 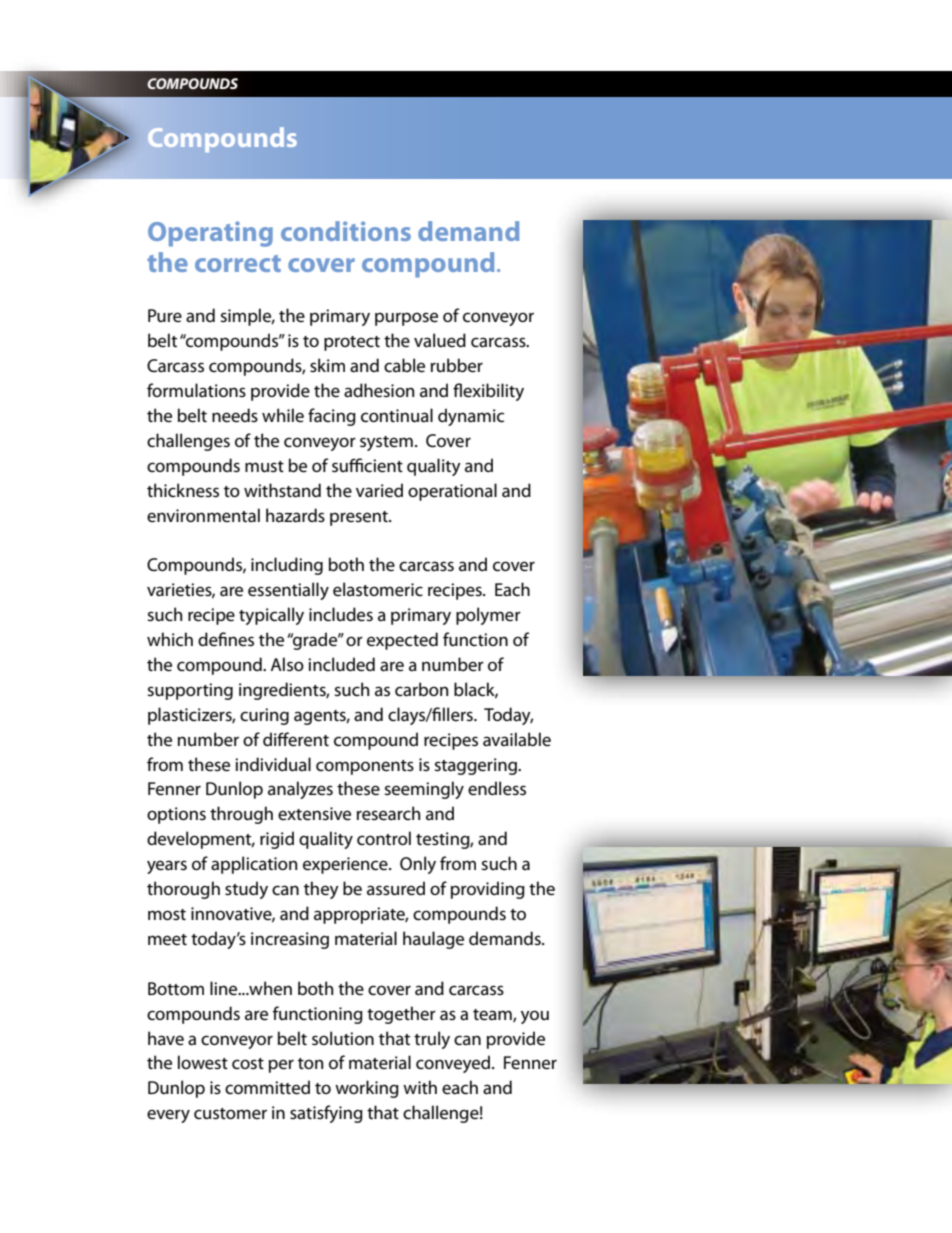 I want to click on supporting, so click(x=190, y=691).
